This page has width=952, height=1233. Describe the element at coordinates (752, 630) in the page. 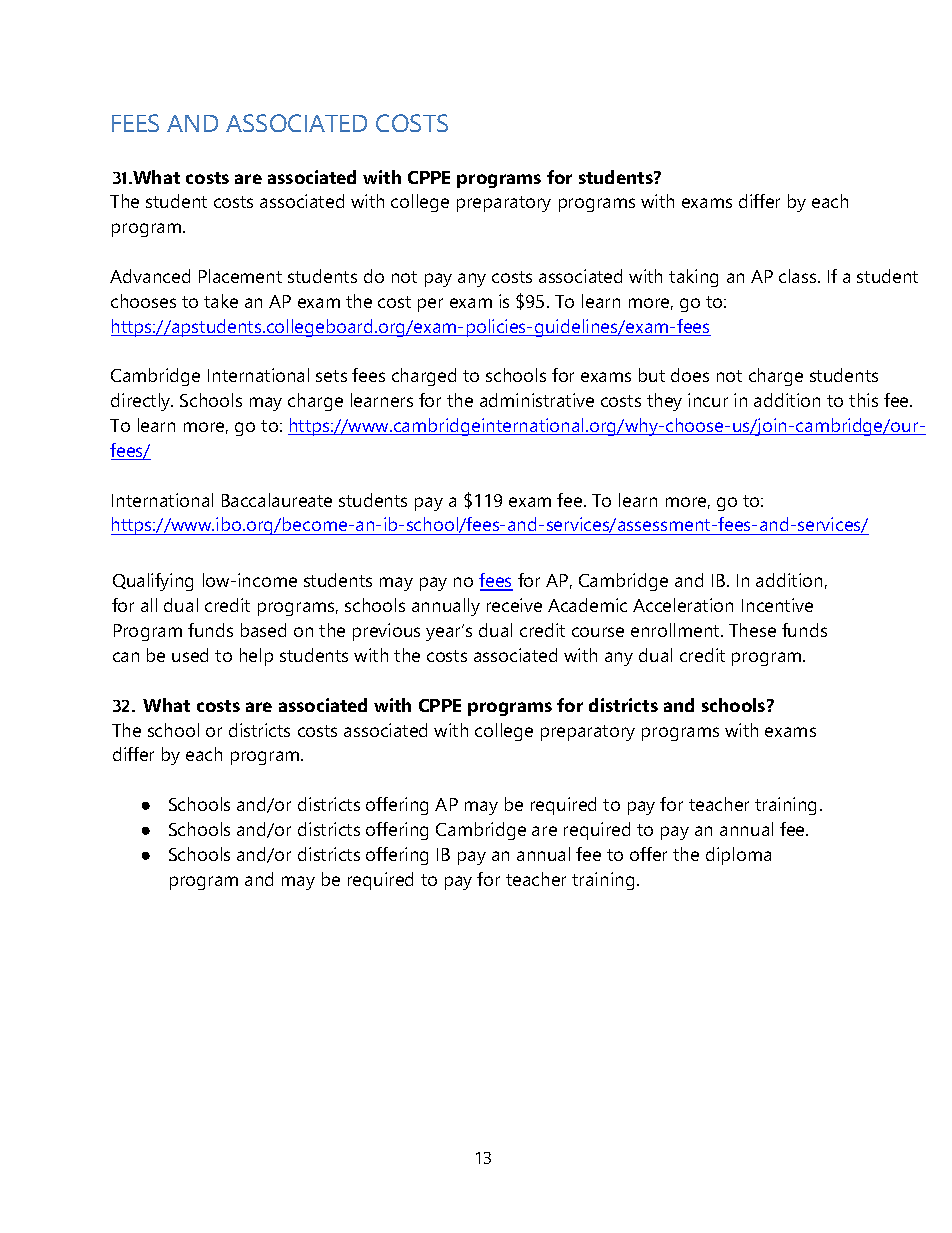

I see `These` at that location.
